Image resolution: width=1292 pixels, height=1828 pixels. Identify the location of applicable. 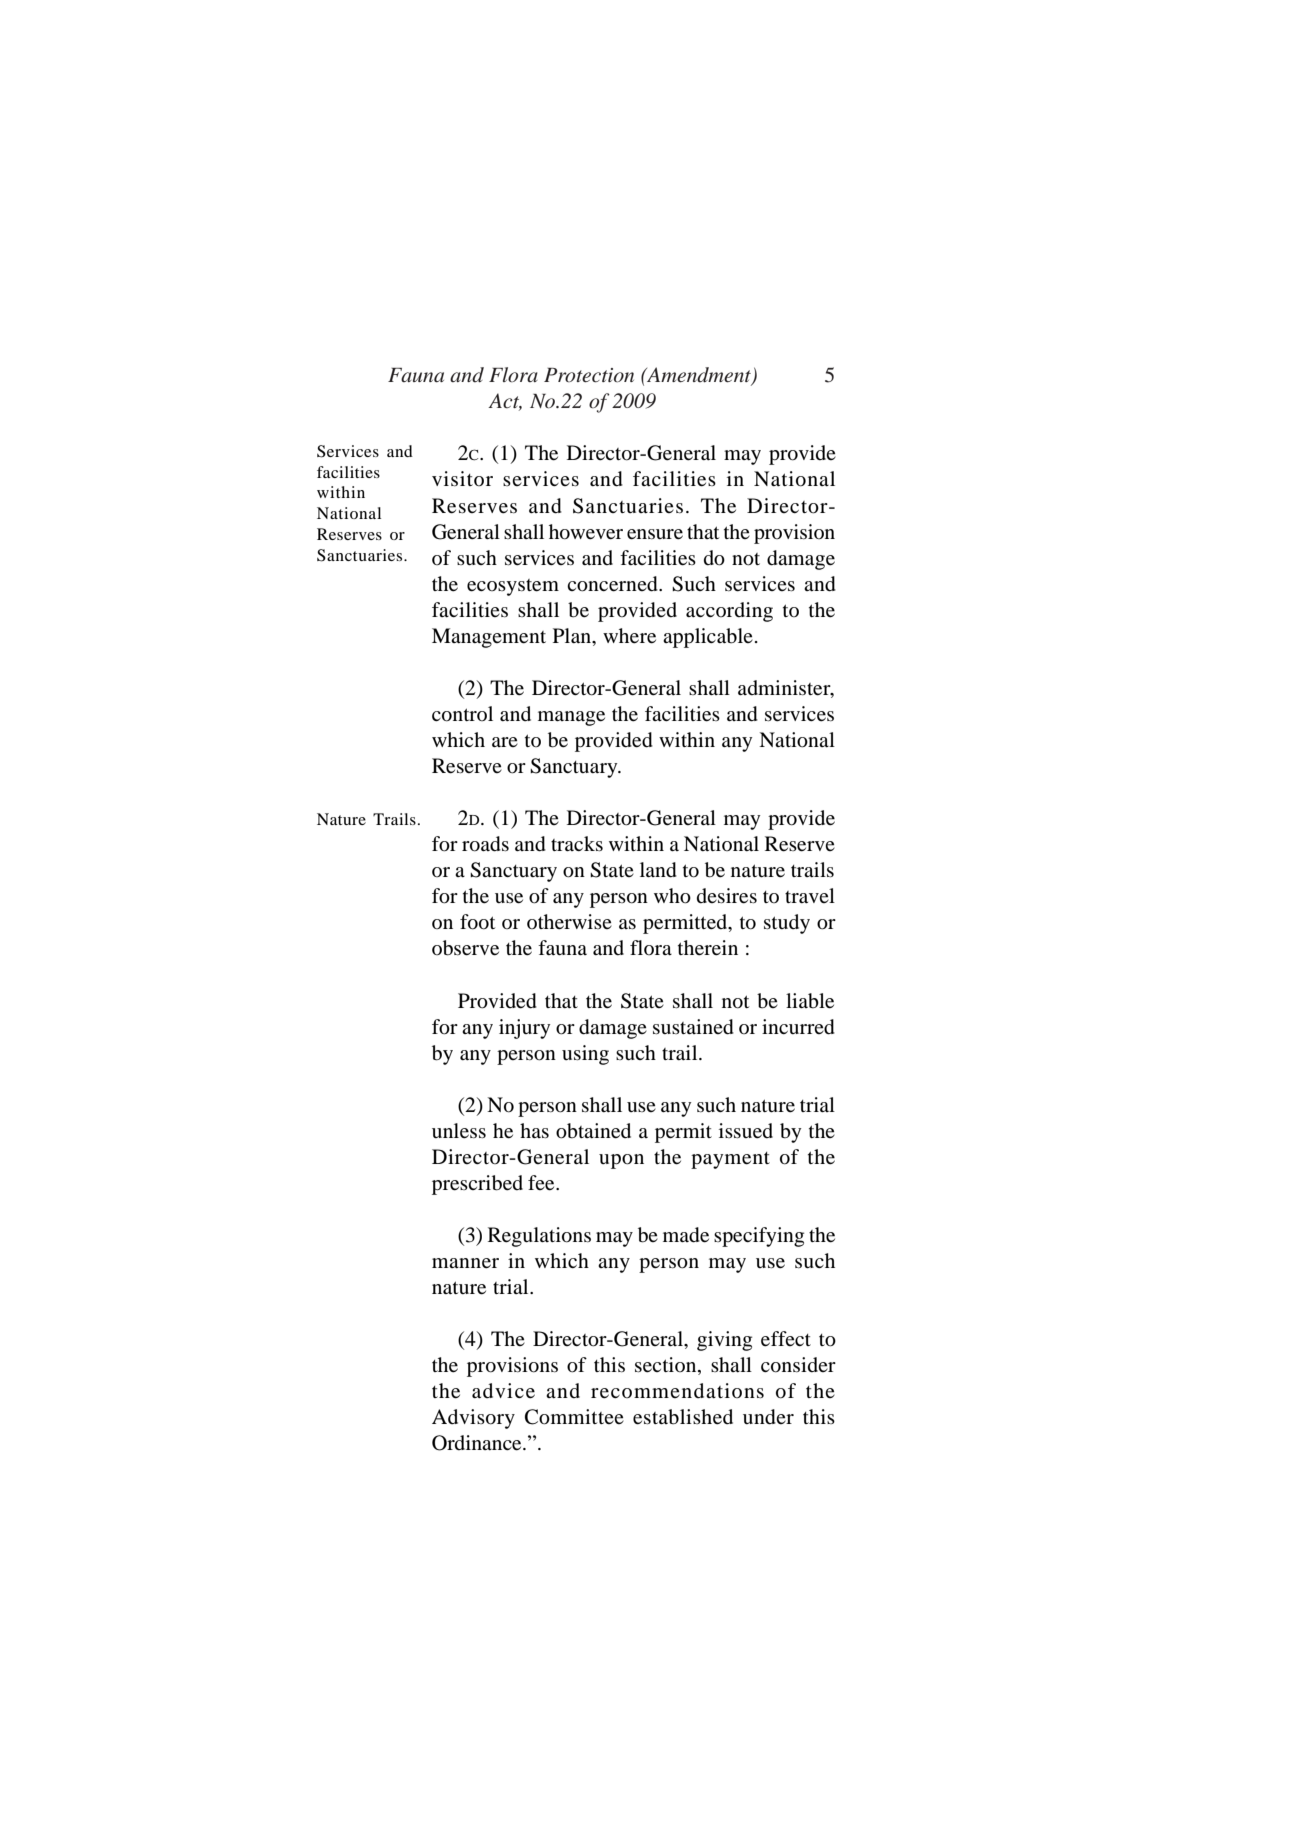
(708, 638).
